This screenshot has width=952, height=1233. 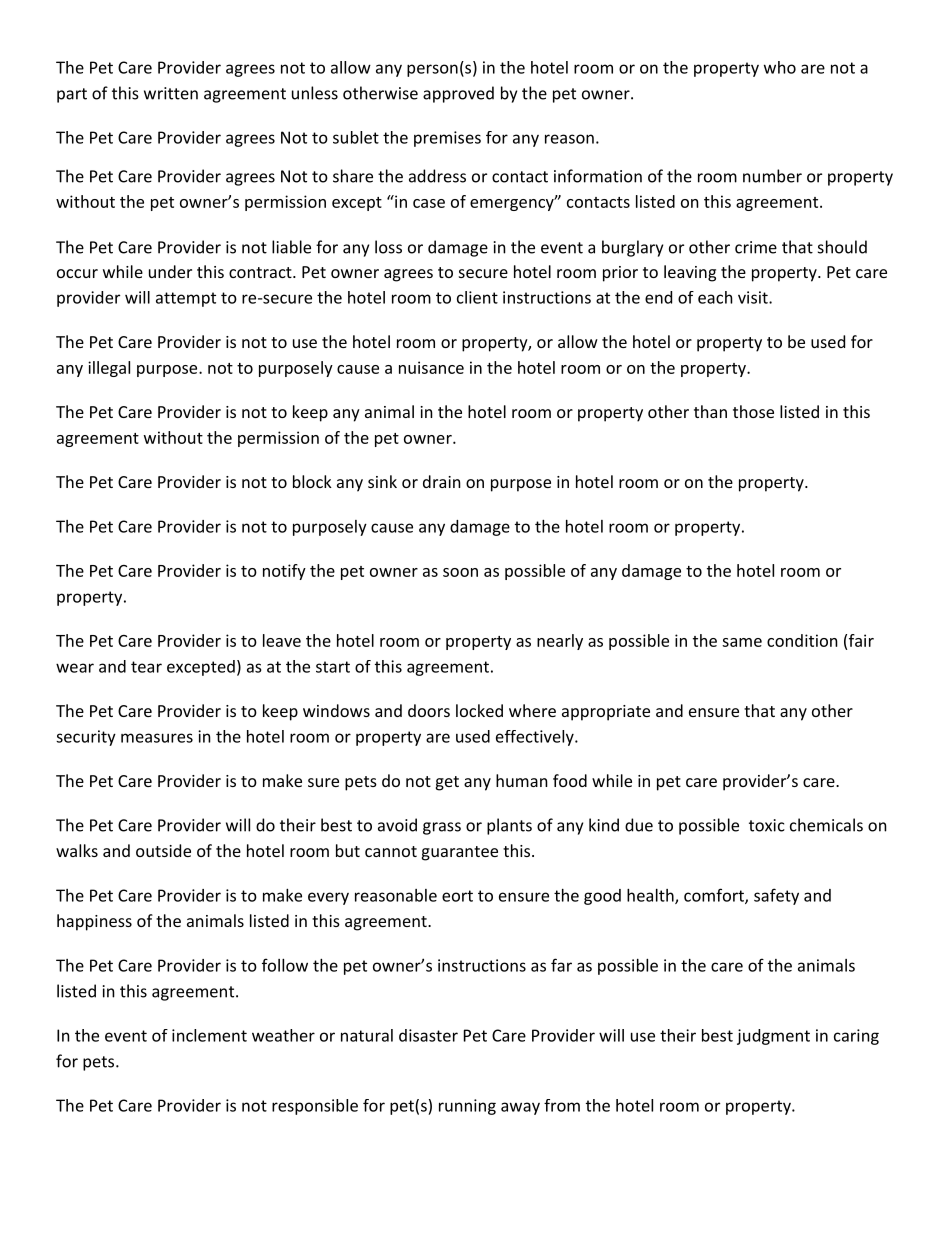 What do you see at coordinates (146, 667) in the screenshot?
I see `tear` at bounding box center [146, 667].
